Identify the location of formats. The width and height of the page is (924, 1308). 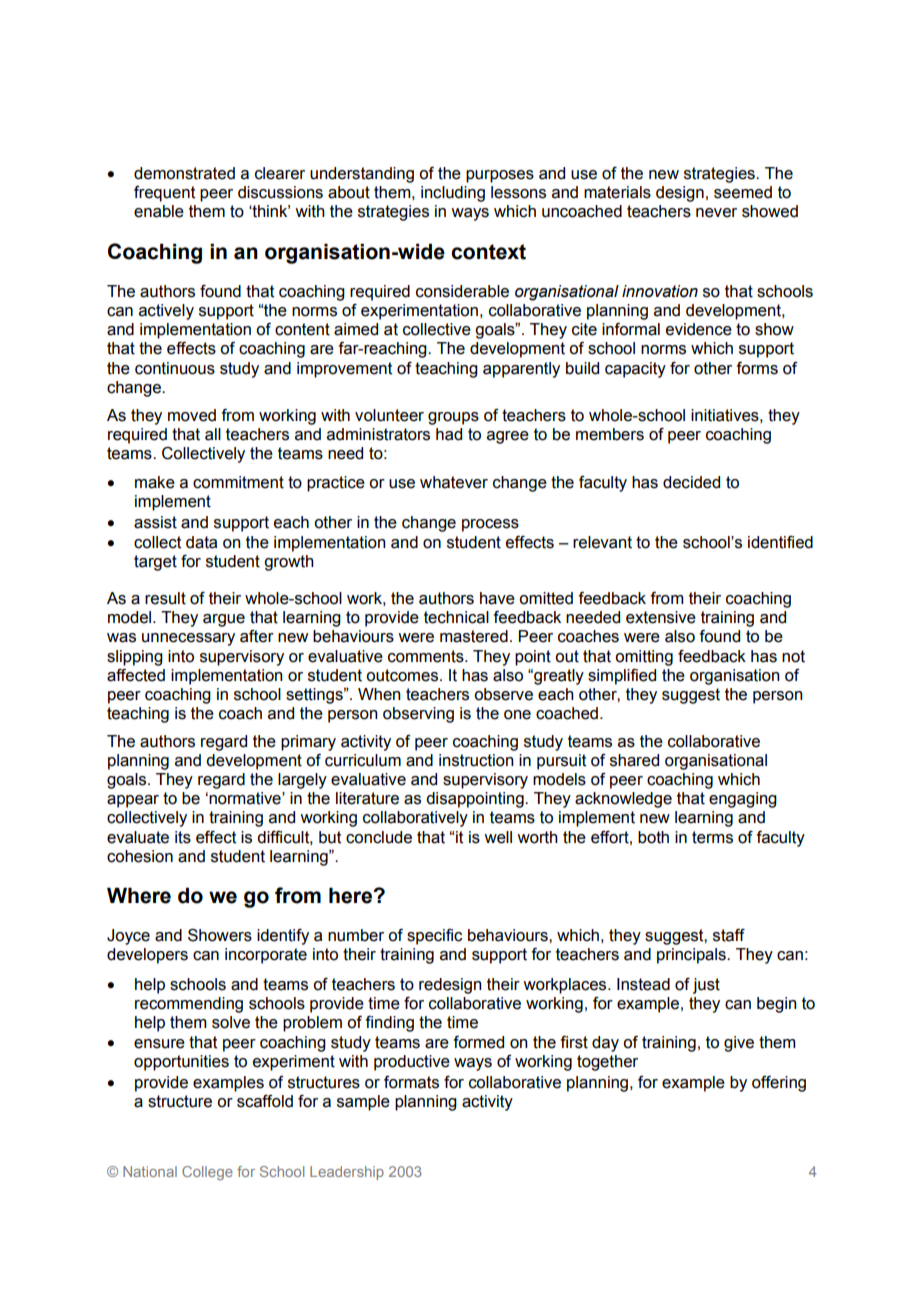
(411, 1082).
